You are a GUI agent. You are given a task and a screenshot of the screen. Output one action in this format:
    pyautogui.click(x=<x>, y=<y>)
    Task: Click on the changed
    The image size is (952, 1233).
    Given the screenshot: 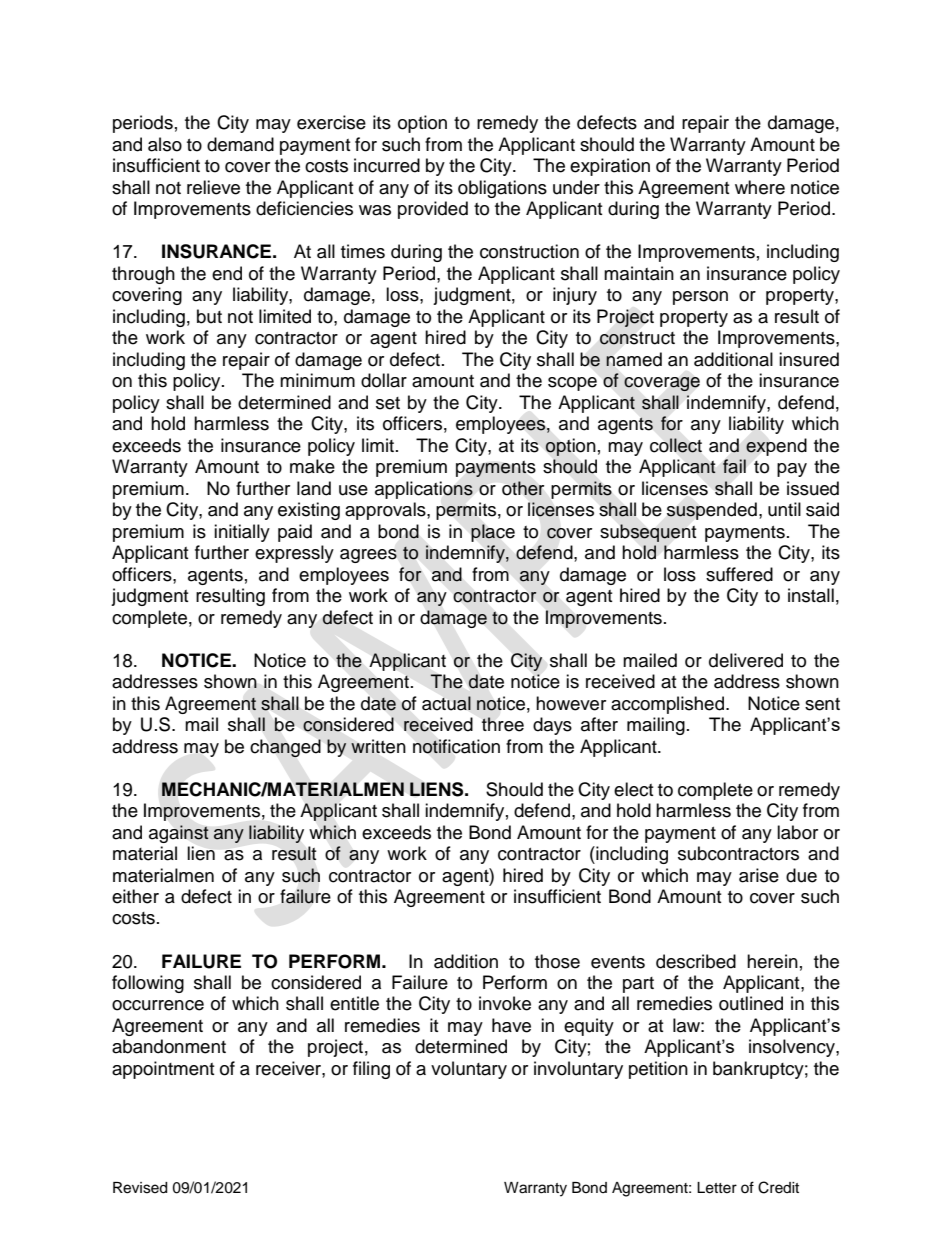 What is the action you would take?
    pyautogui.click(x=285, y=748)
